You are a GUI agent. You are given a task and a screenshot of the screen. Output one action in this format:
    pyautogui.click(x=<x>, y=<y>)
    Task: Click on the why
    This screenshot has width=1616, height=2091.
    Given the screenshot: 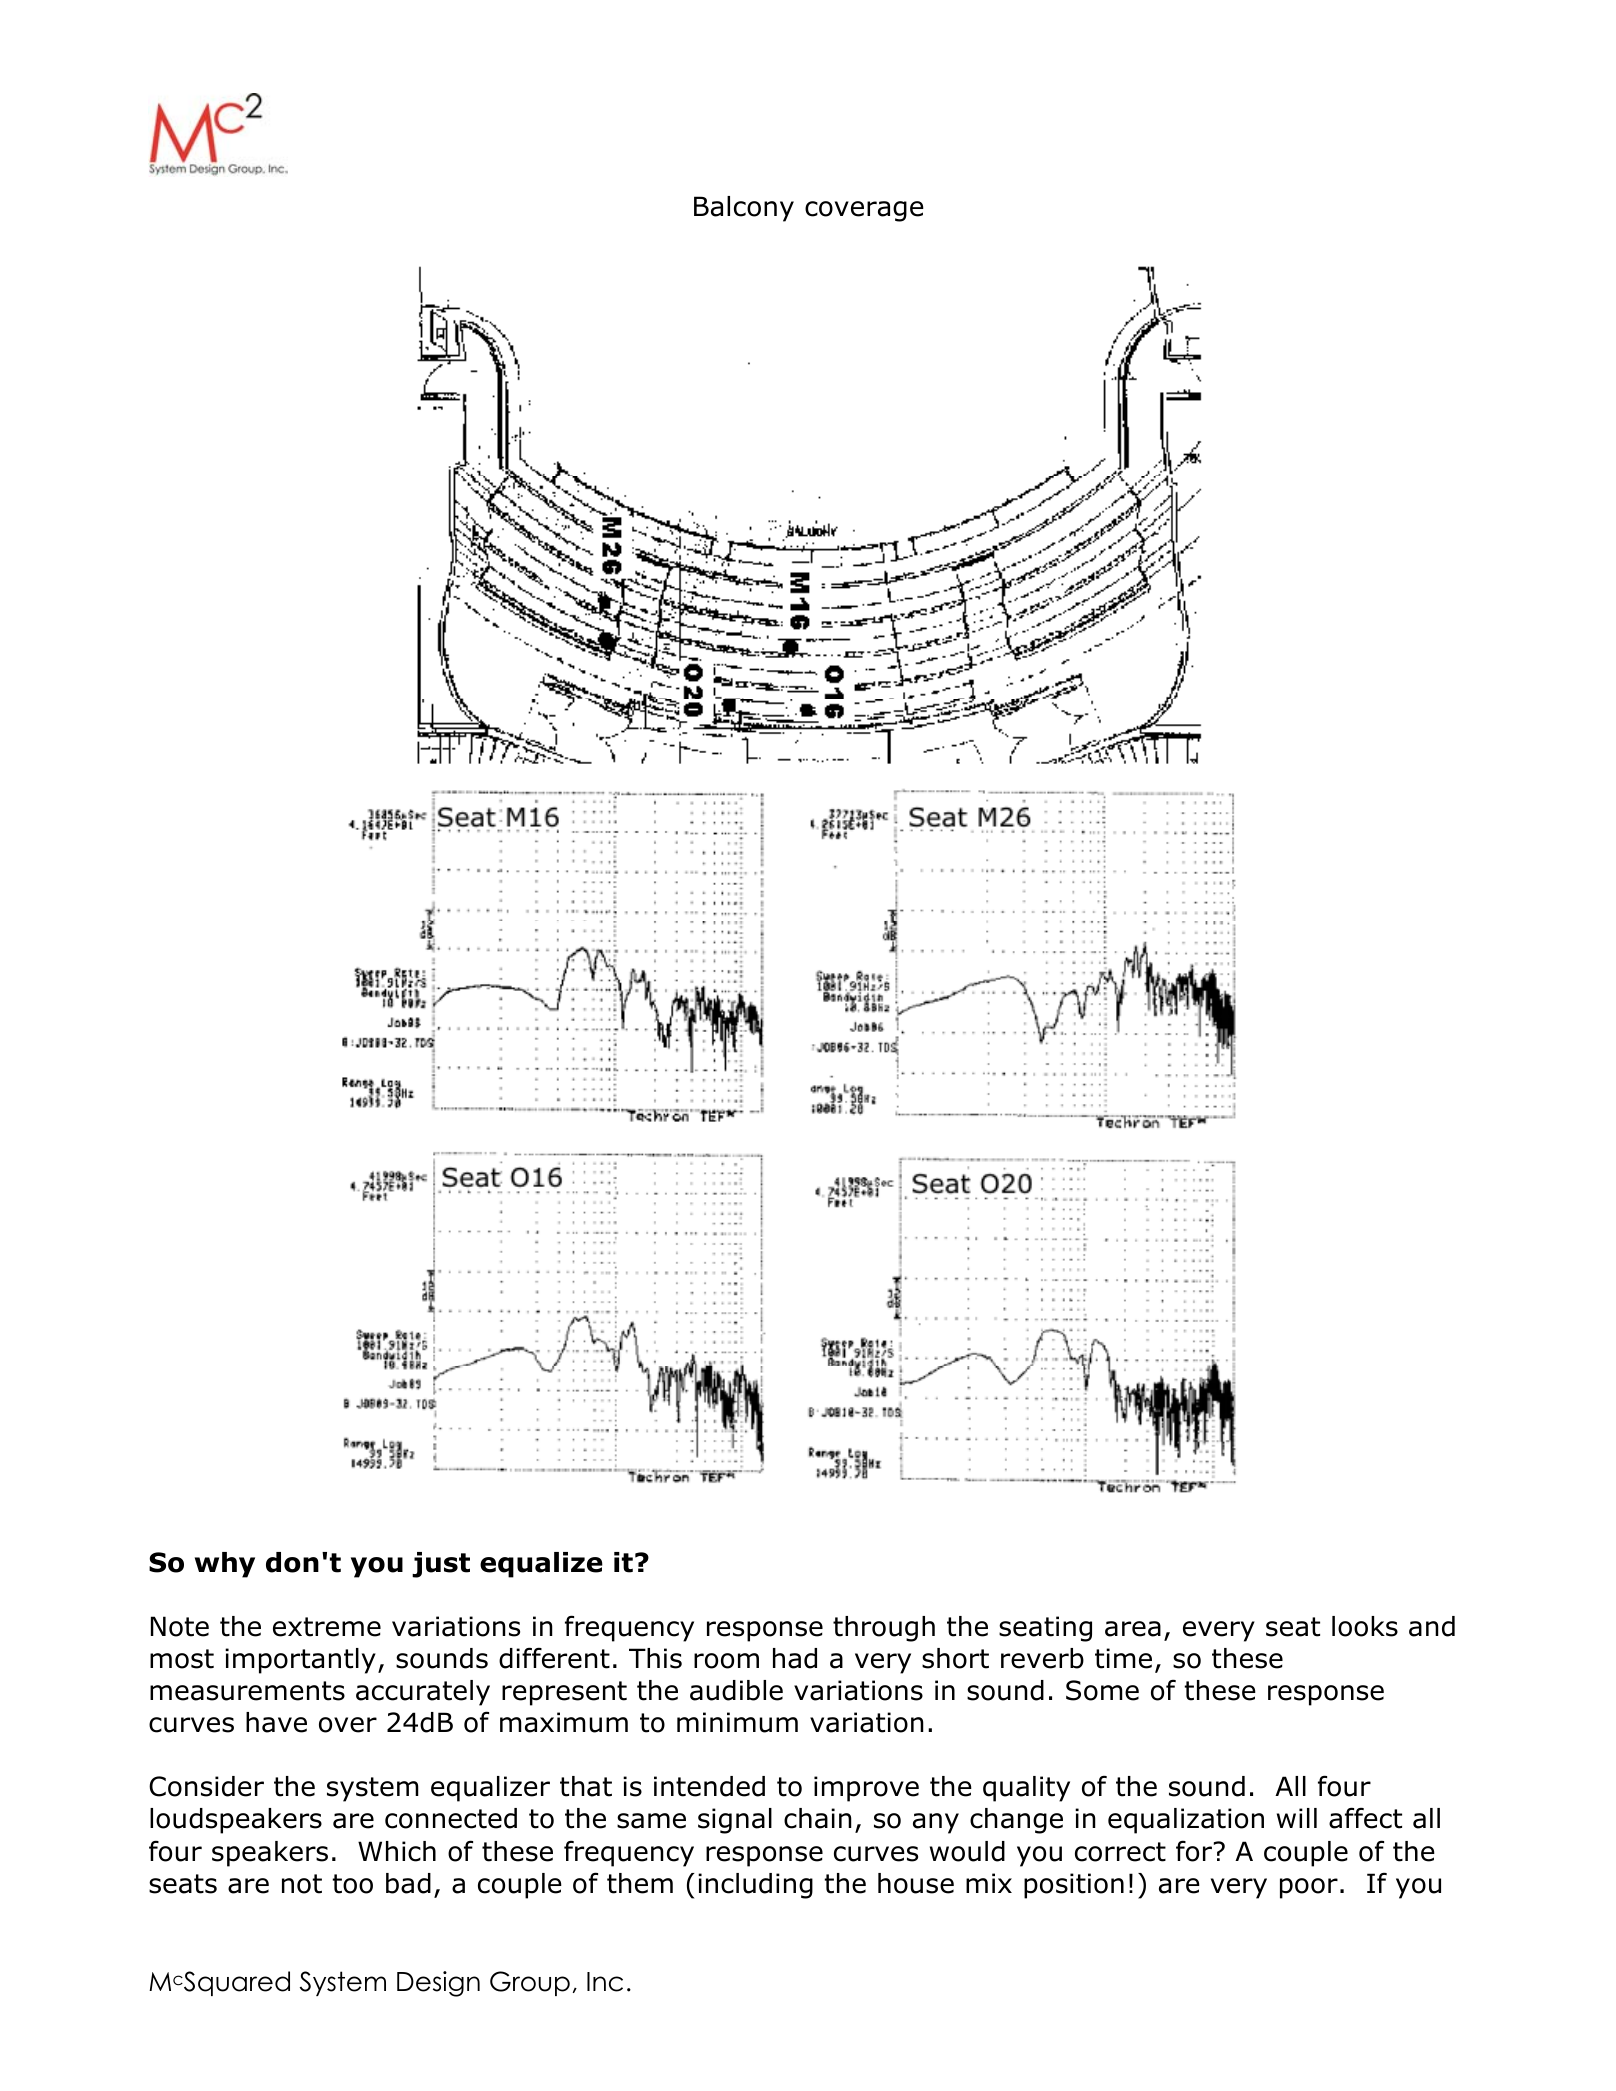 What is the action you would take?
    pyautogui.click(x=225, y=1565)
